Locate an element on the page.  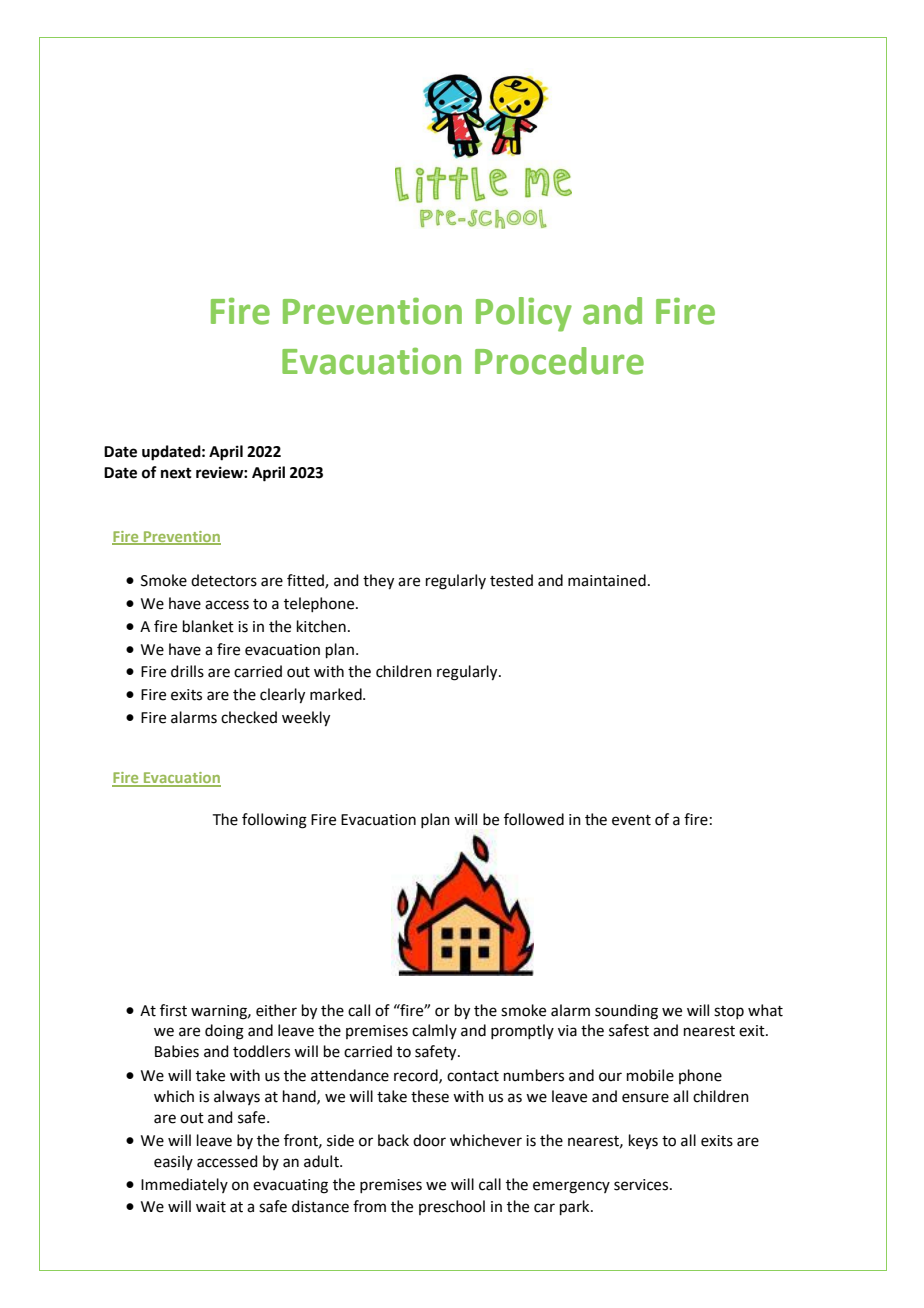
Policy is located at coordinates (524, 314).
